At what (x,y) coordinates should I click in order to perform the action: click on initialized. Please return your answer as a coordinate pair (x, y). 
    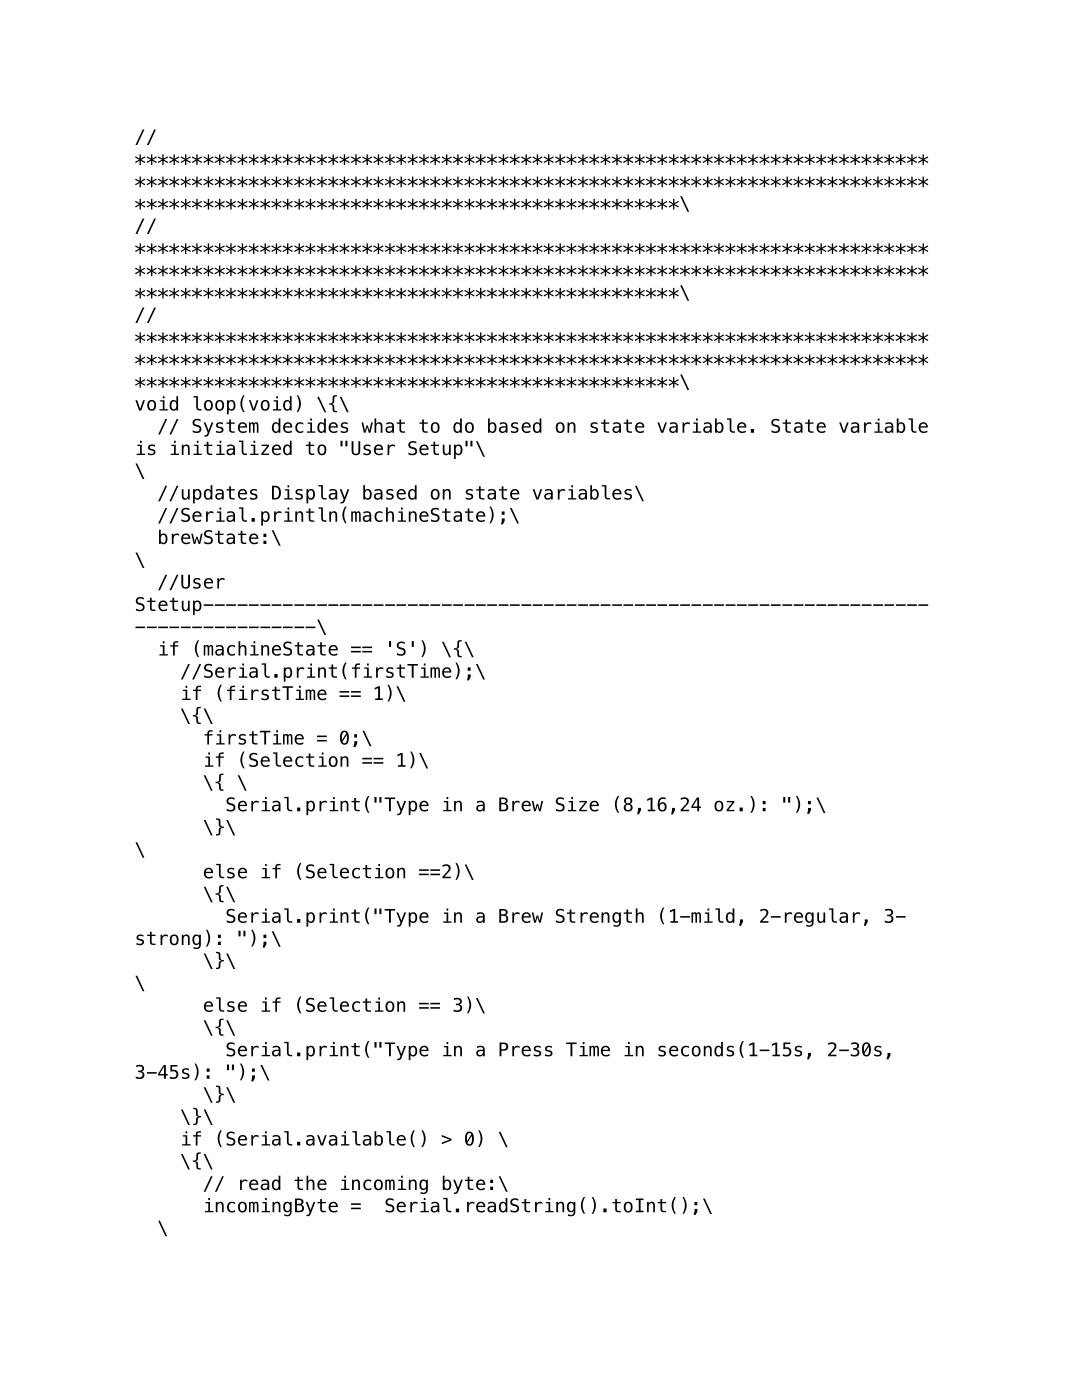
    Looking at the image, I should click on (231, 448).
